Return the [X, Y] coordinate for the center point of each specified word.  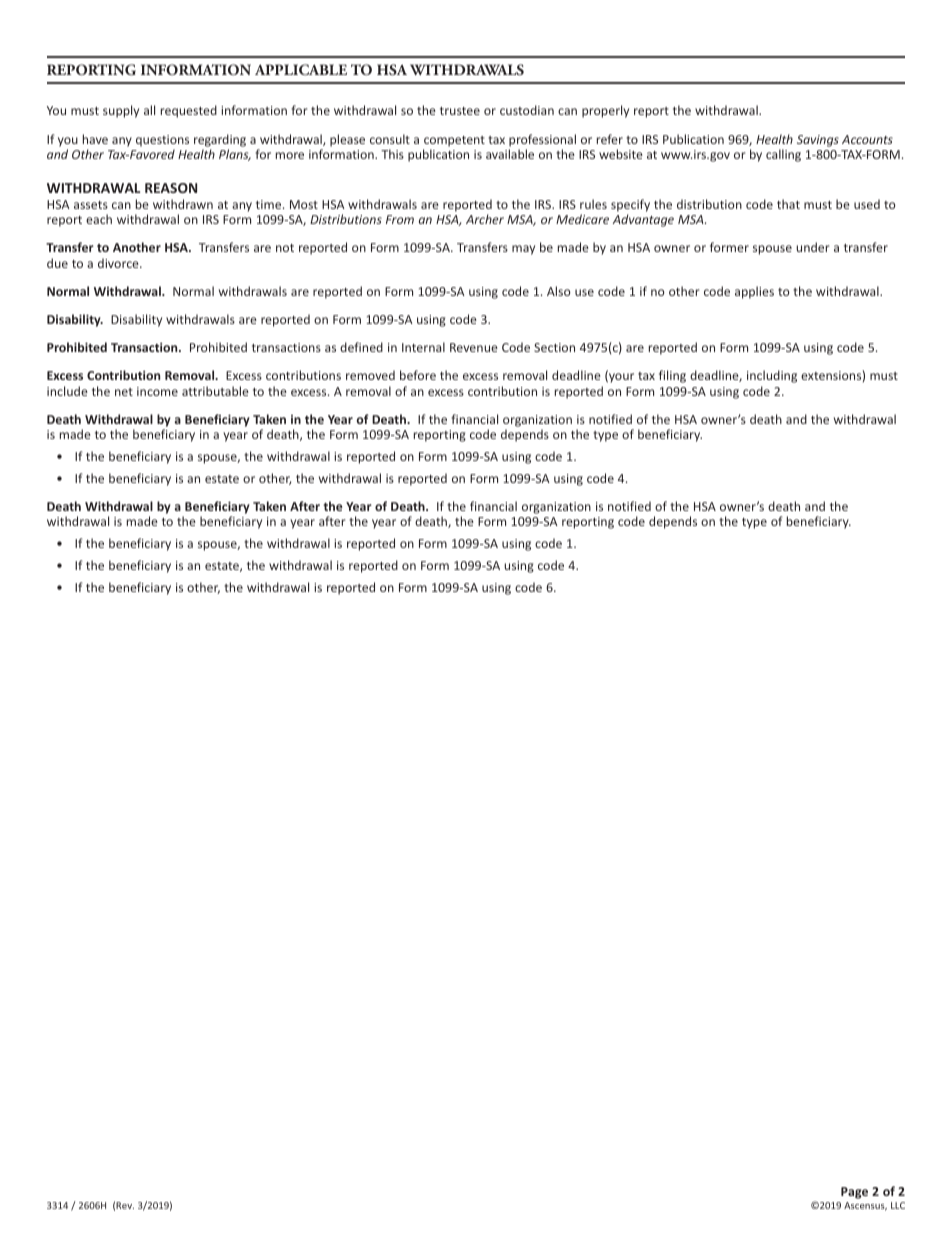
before [418, 375]
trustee [460, 111]
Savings [818, 141]
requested [189, 111]
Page [854, 1193]
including [772, 376]
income [157, 391]
